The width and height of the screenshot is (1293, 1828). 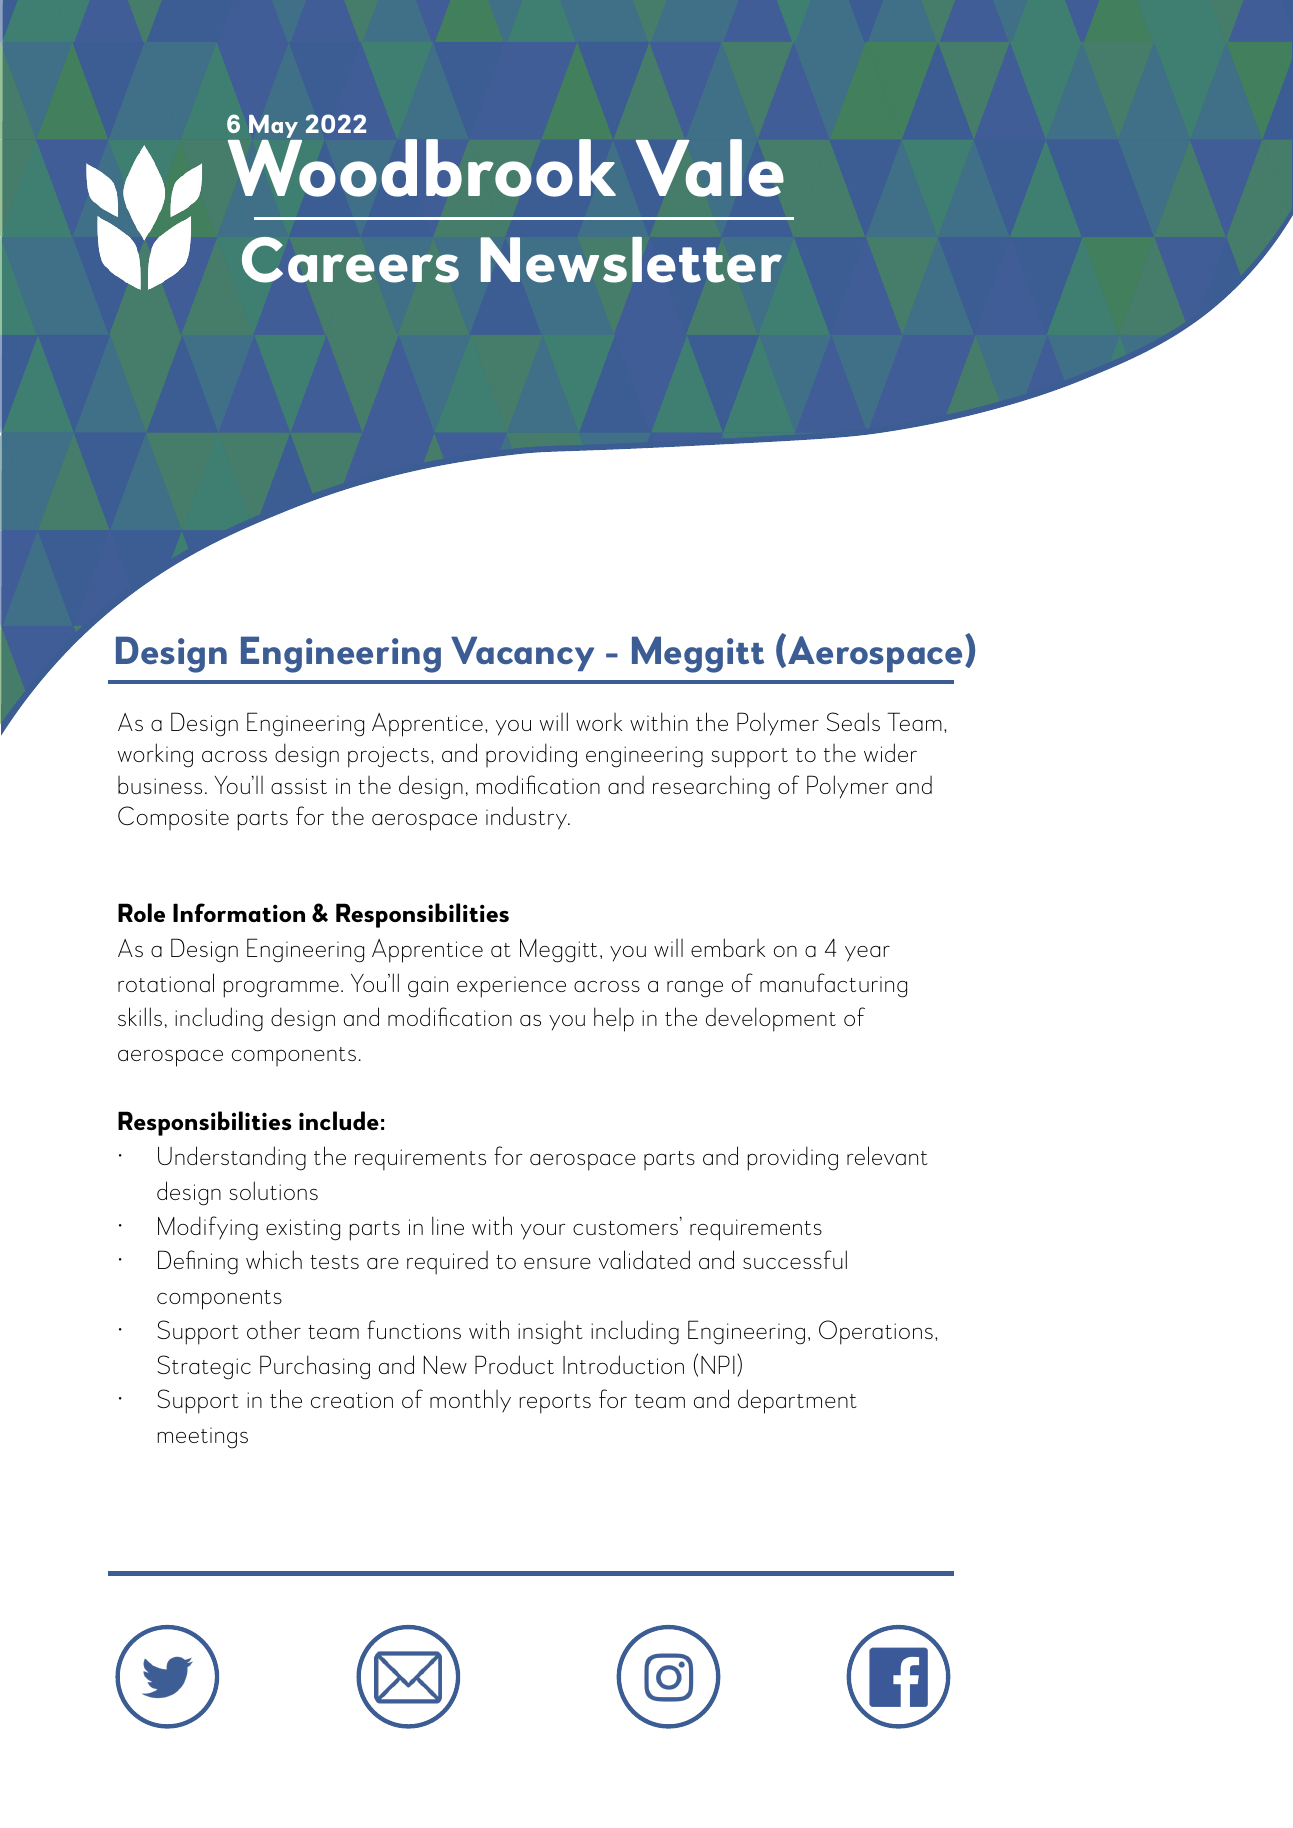 I want to click on department, so click(x=797, y=1401).
